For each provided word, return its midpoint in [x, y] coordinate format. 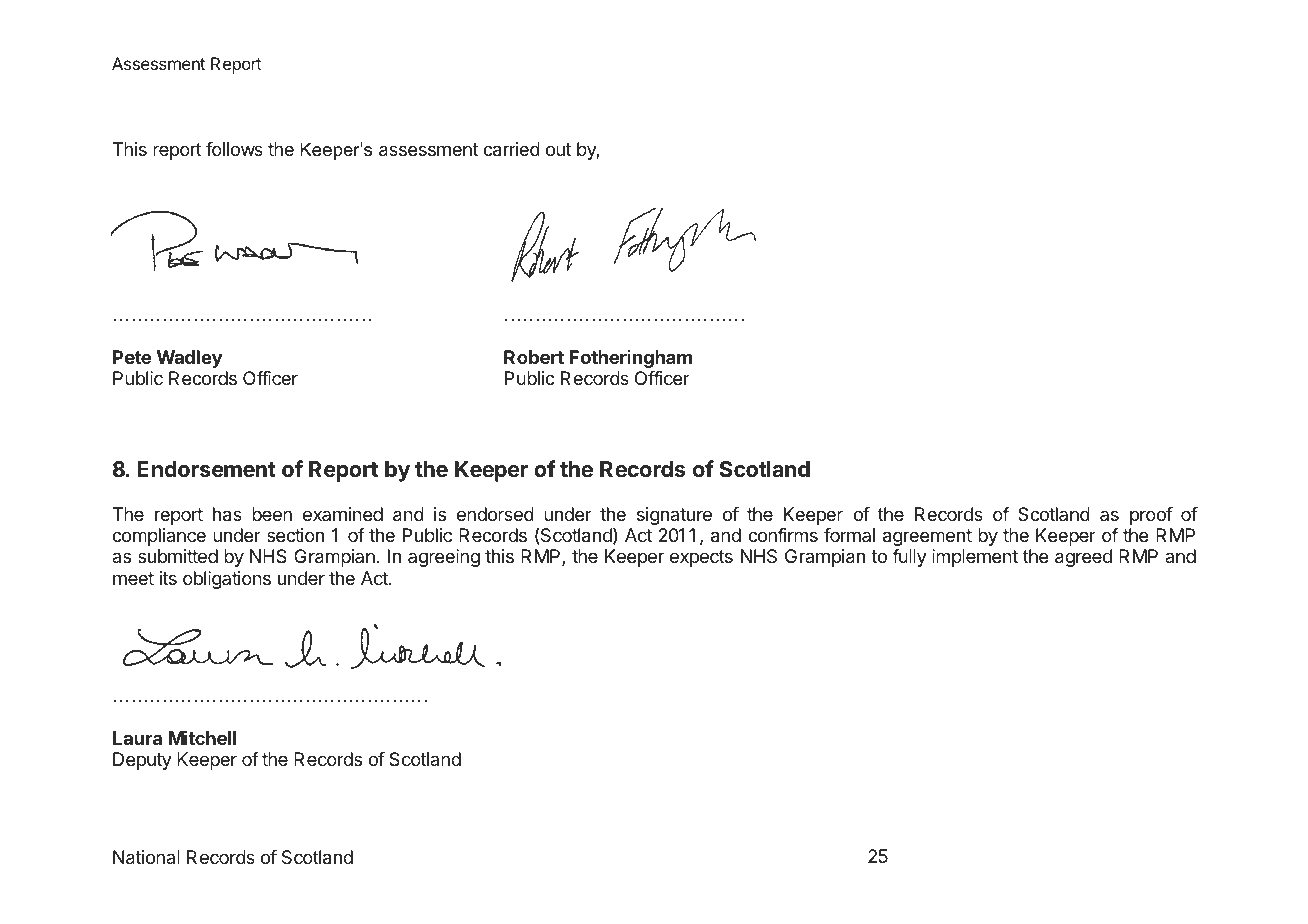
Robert [534, 357]
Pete [132, 357]
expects [701, 558]
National [146, 857]
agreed [1083, 558]
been [272, 514]
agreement [927, 537]
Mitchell [202, 738]
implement [975, 558]
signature [674, 516]
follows [234, 149]
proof [1151, 516]
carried [511, 149]
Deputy [142, 761]
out [558, 149]
